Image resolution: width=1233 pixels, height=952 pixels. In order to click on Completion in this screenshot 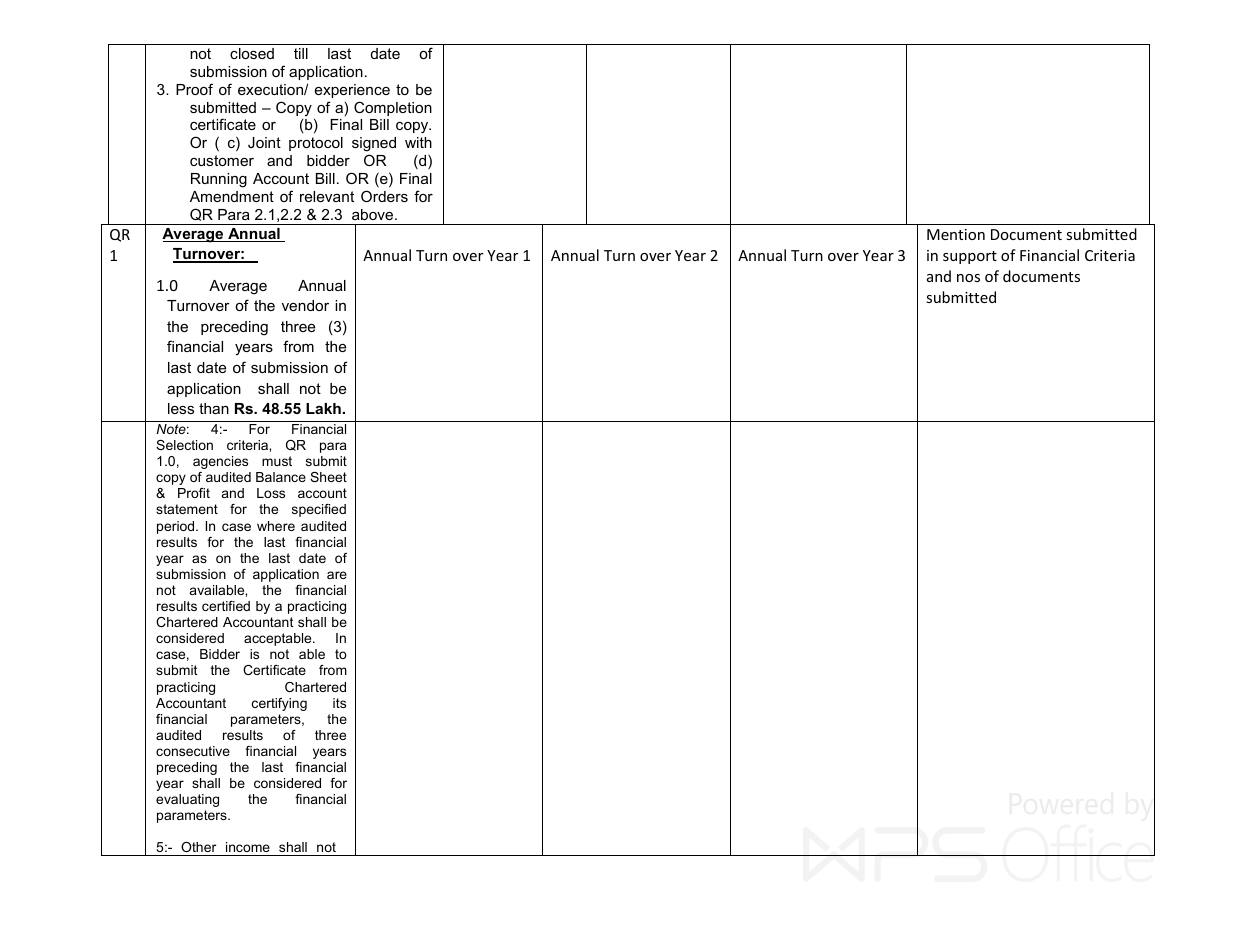, I will do `click(393, 108)`.
